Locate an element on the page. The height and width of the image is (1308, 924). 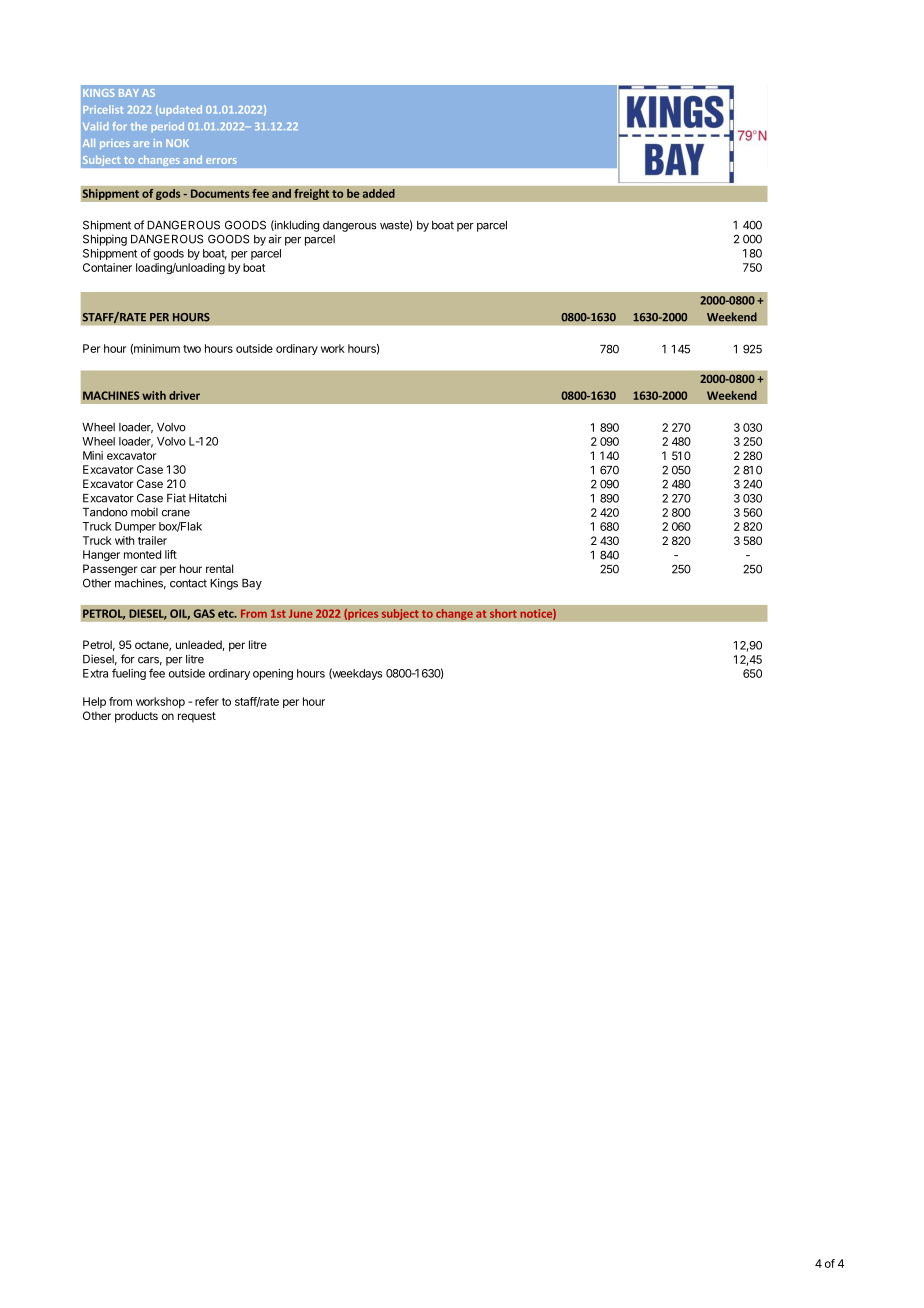
products is located at coordinates (136, 717).
